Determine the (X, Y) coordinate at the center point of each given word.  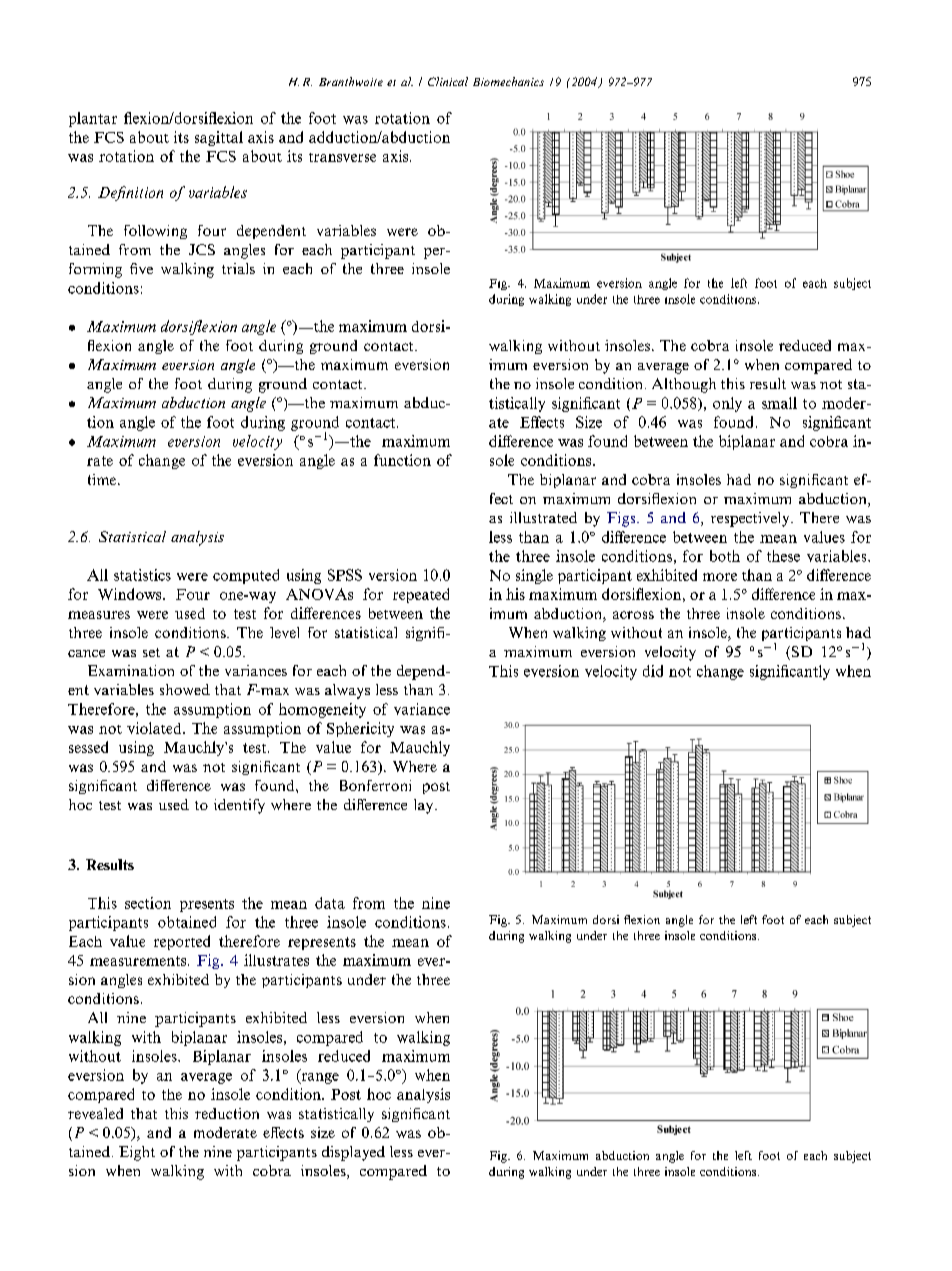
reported (182, 942)
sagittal (219, 138)
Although (684, 385)
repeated (421, 595)
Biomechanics (508, 81)
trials (238, 268)
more (720, 577)
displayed (353, 1153)
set (151, 652)
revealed (95, 1113)
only (727, 404)
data (330, 903)
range (319, 1078)
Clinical (448, 81)
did (653, 671)
